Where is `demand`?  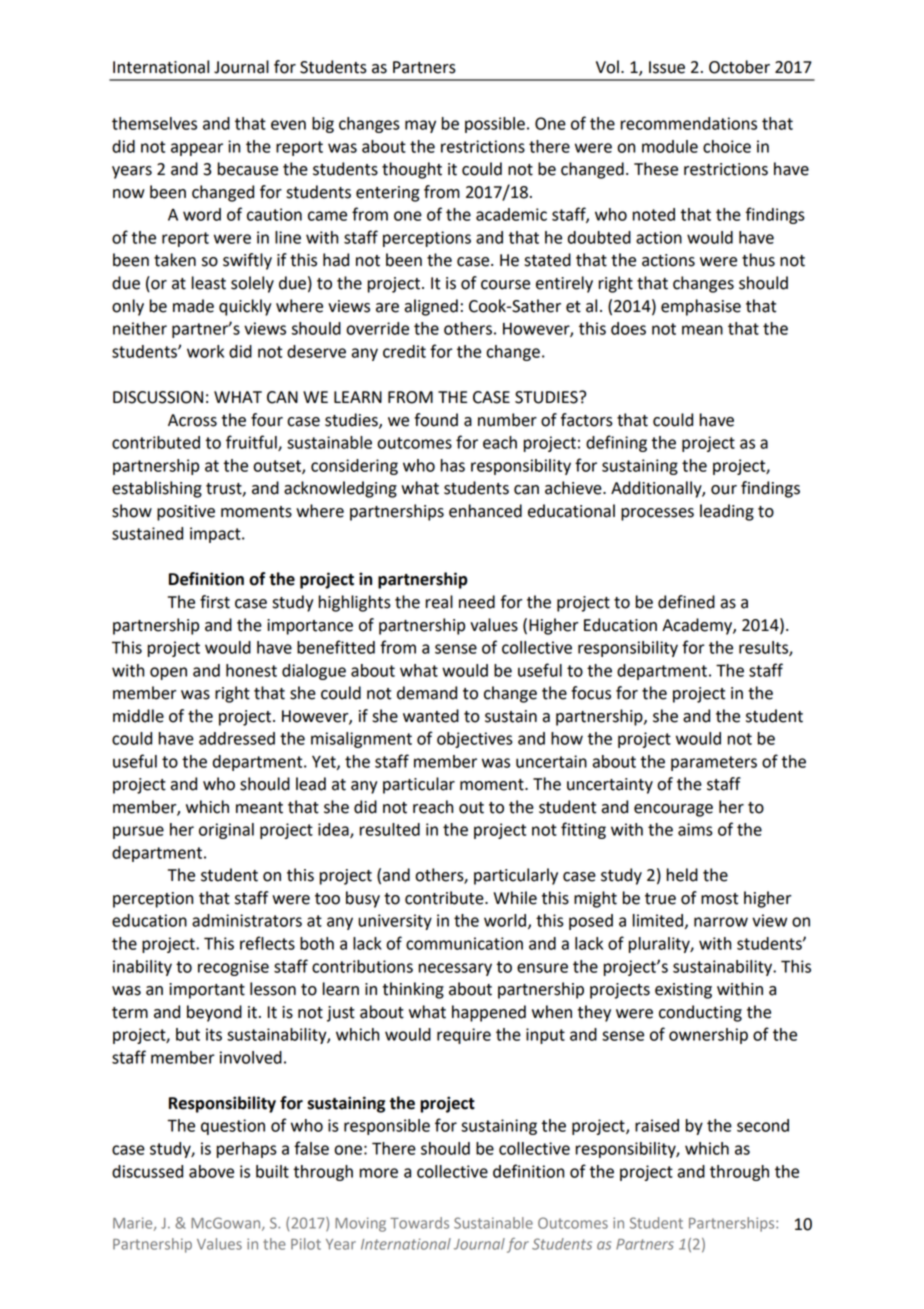 demand is located at coordinates (427, 693).
